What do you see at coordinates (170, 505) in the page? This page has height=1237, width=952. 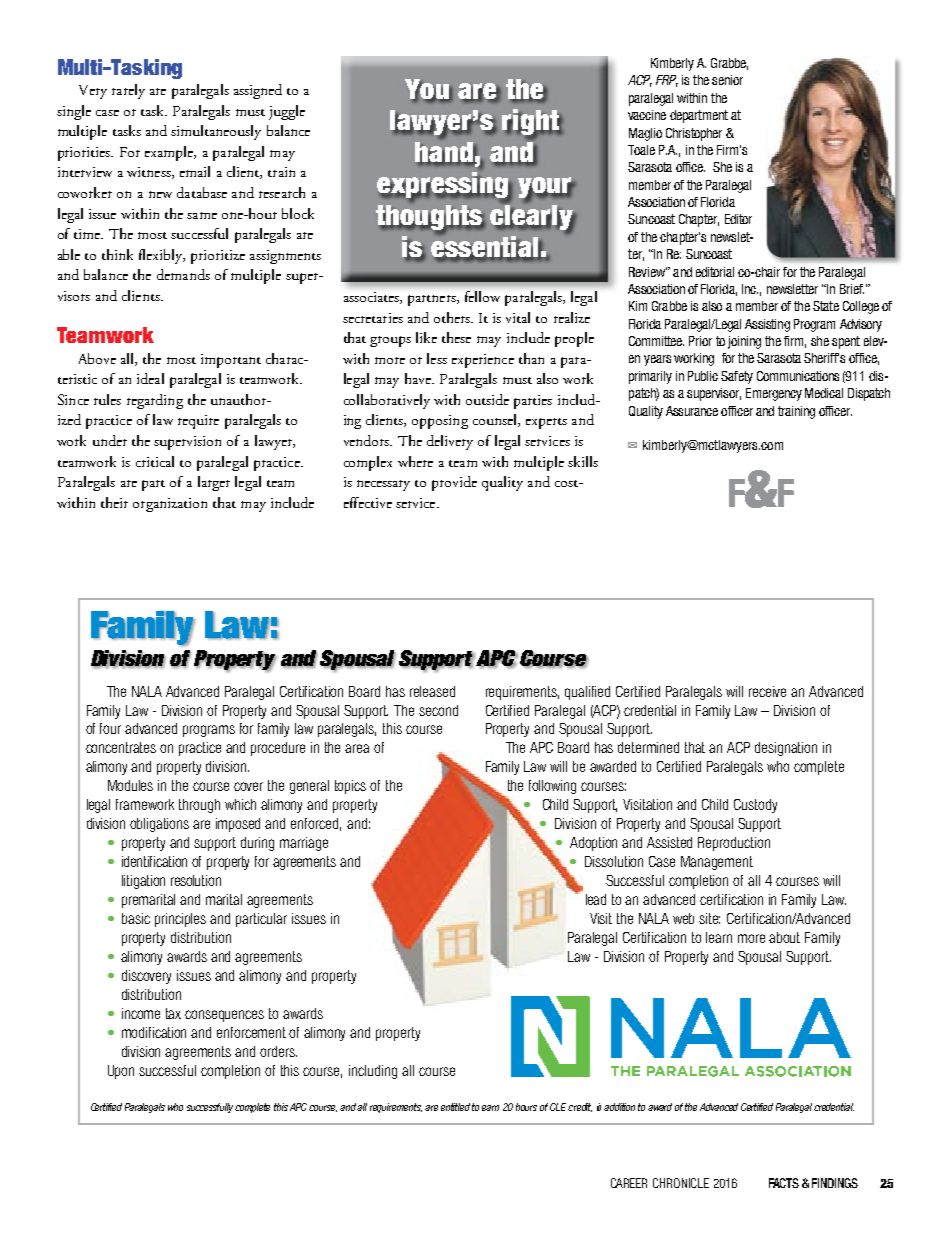 I see `organization` at bounding box center [170, 505].
